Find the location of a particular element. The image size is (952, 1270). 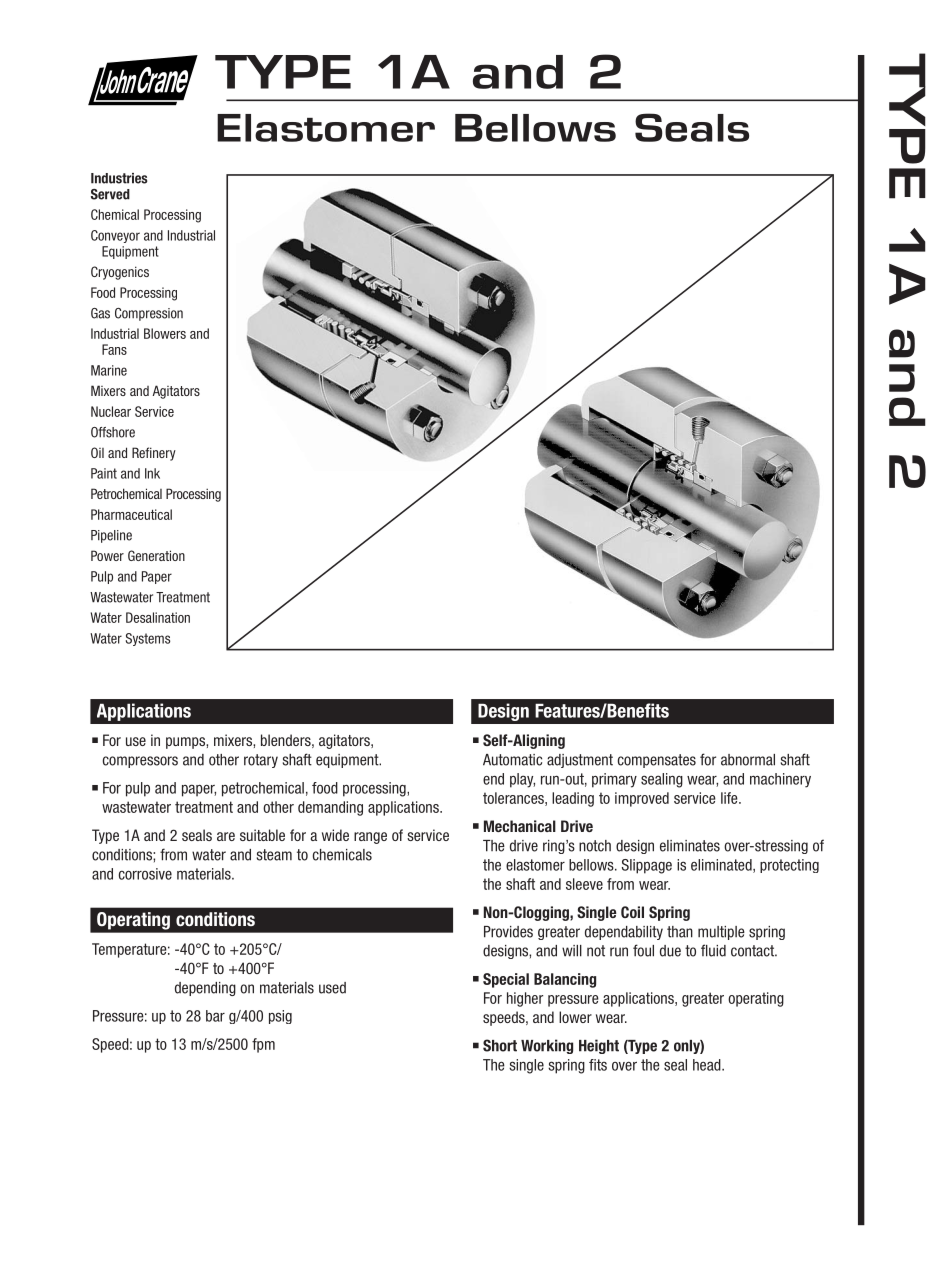

bar is located at coordinates (215, 1016).
